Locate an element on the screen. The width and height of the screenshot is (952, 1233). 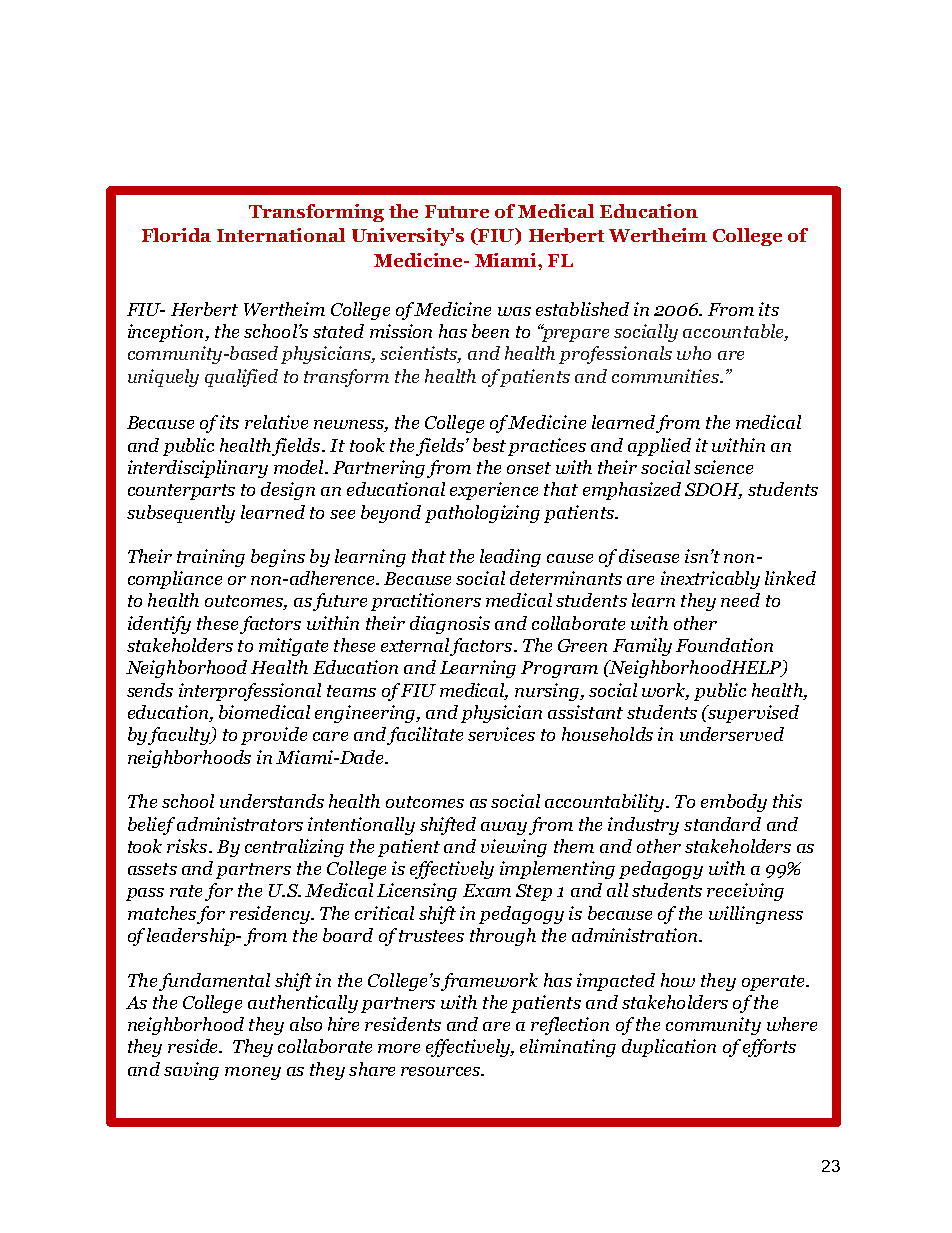
disease is located at coordinates (649, 556).
